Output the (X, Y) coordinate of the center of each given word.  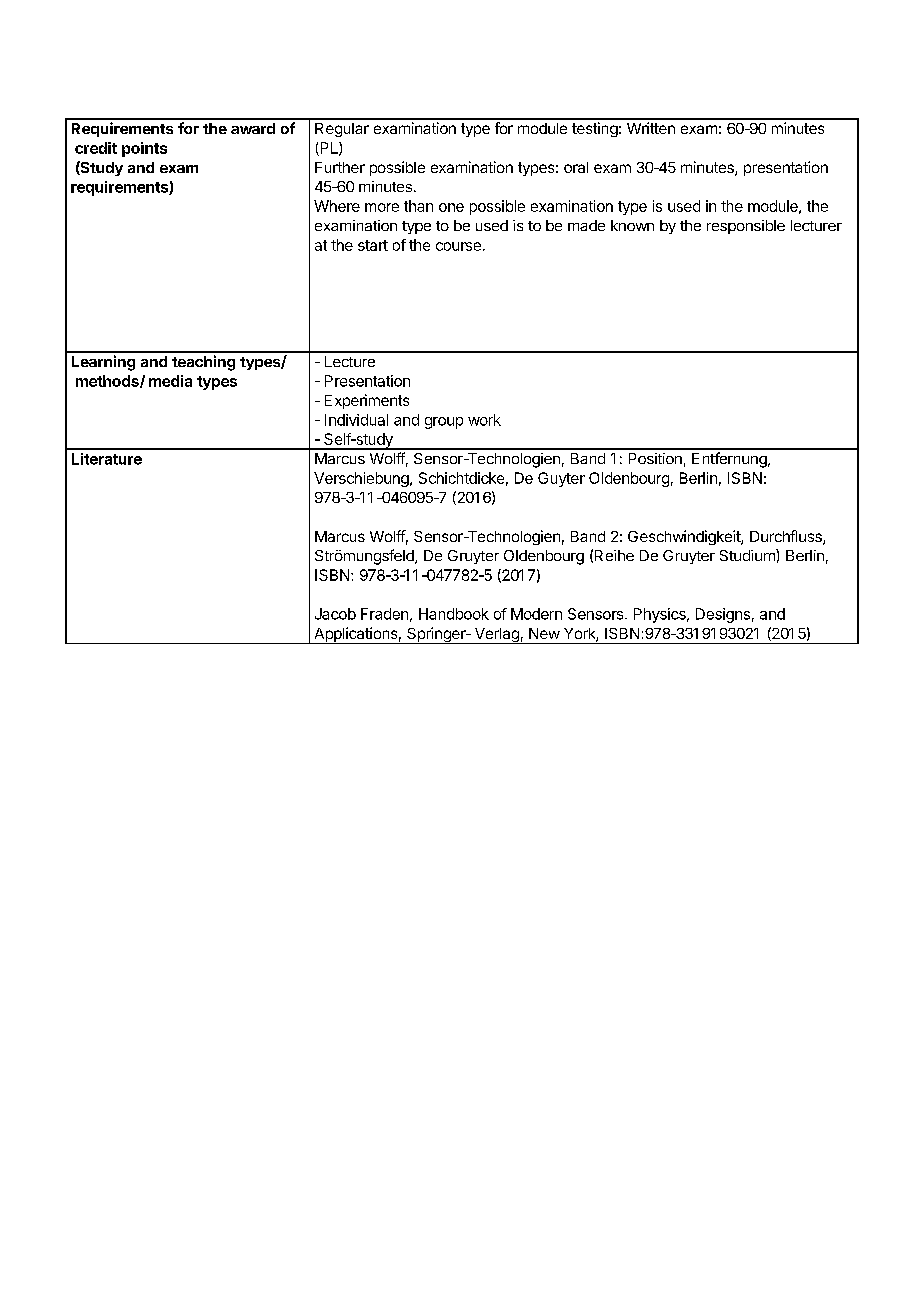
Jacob (335, 614)
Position (655, 458)
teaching (203, 363)
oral (576, 167)
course (458, 246)
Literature (107, 459)
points (144, 149)
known (632, 225)
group (444, 423)
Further (340, 167)
